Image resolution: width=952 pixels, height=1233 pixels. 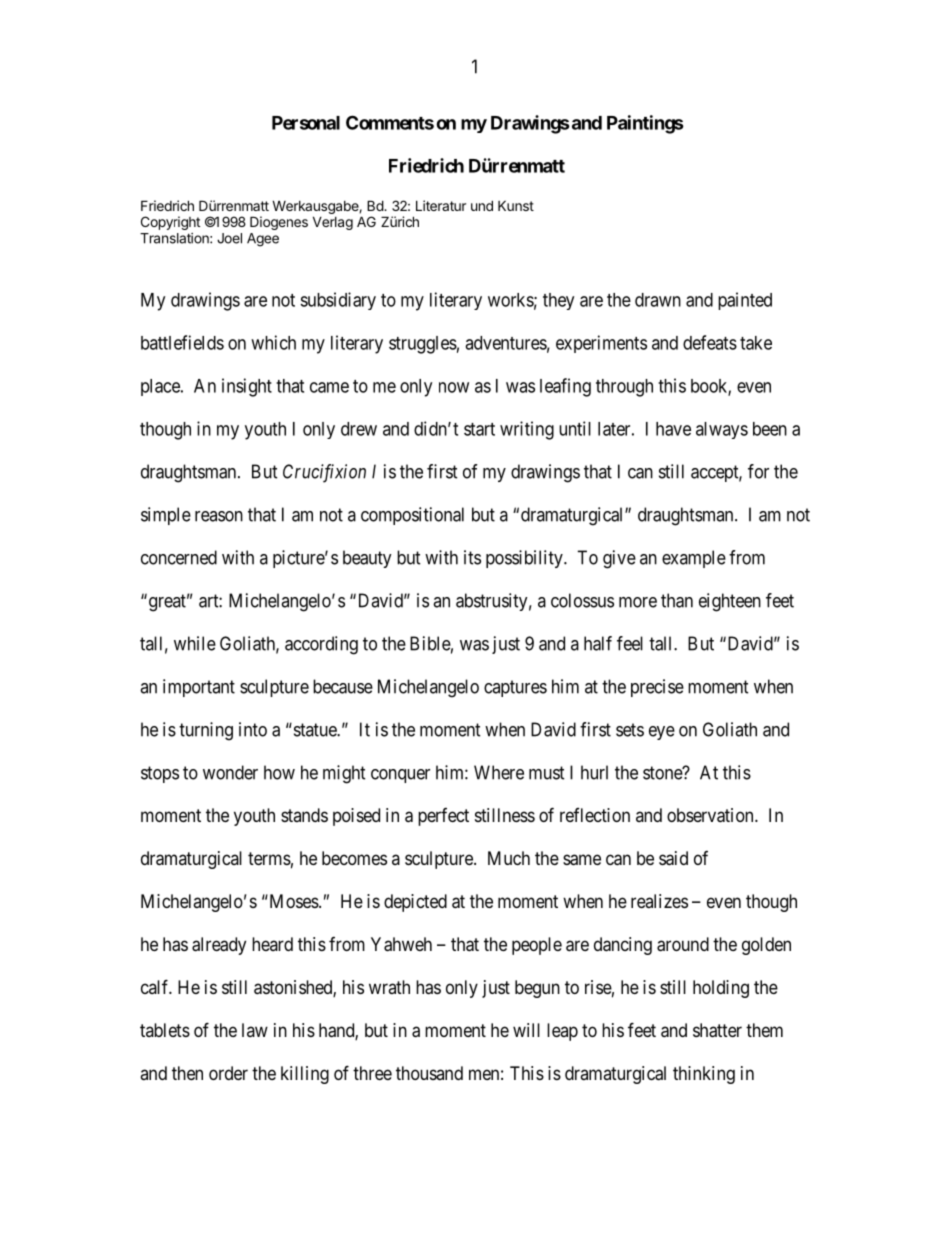 I want to click on shatter, so click(x=717, y=1030).
